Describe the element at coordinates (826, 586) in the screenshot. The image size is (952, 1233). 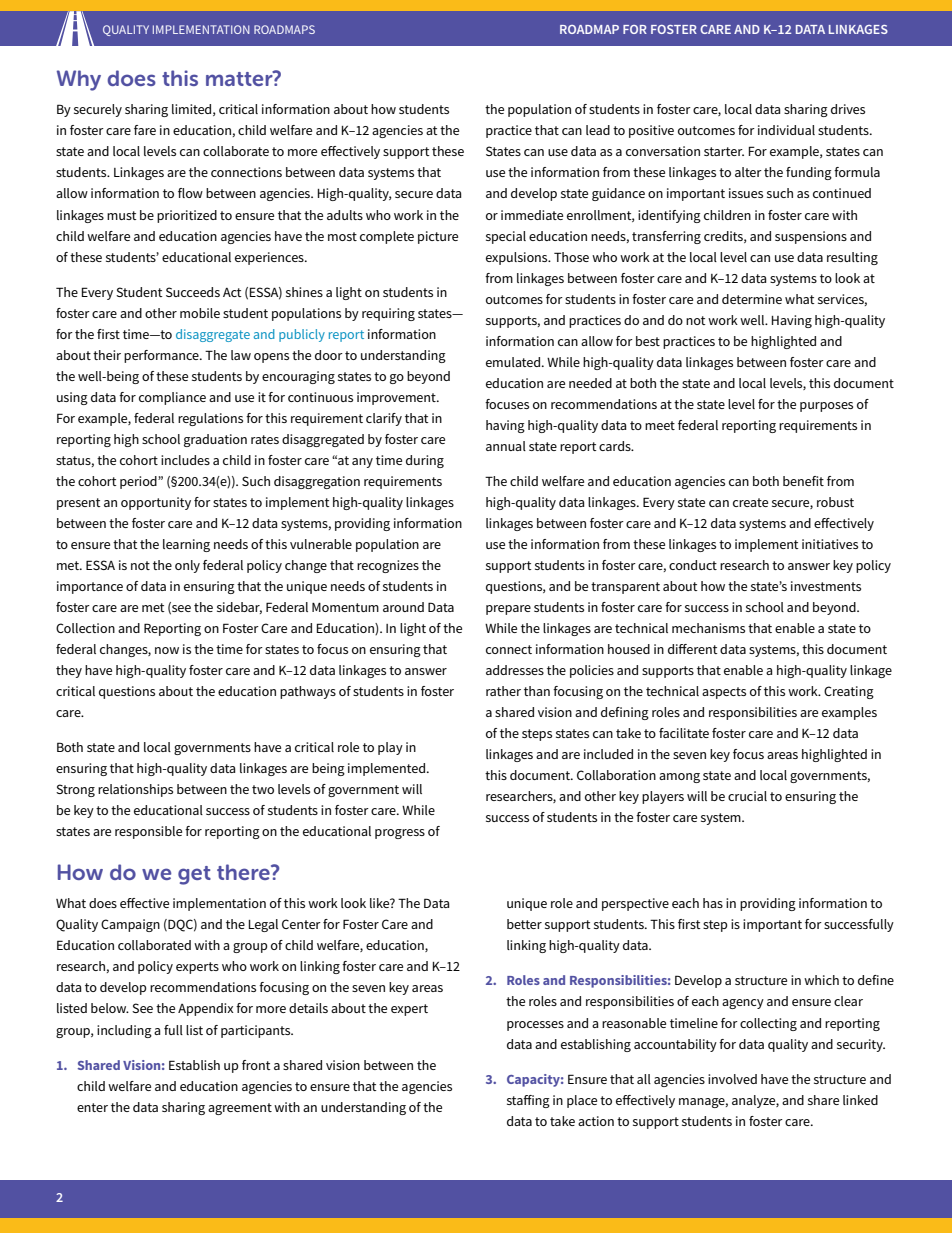
I see `investments` at that location.
